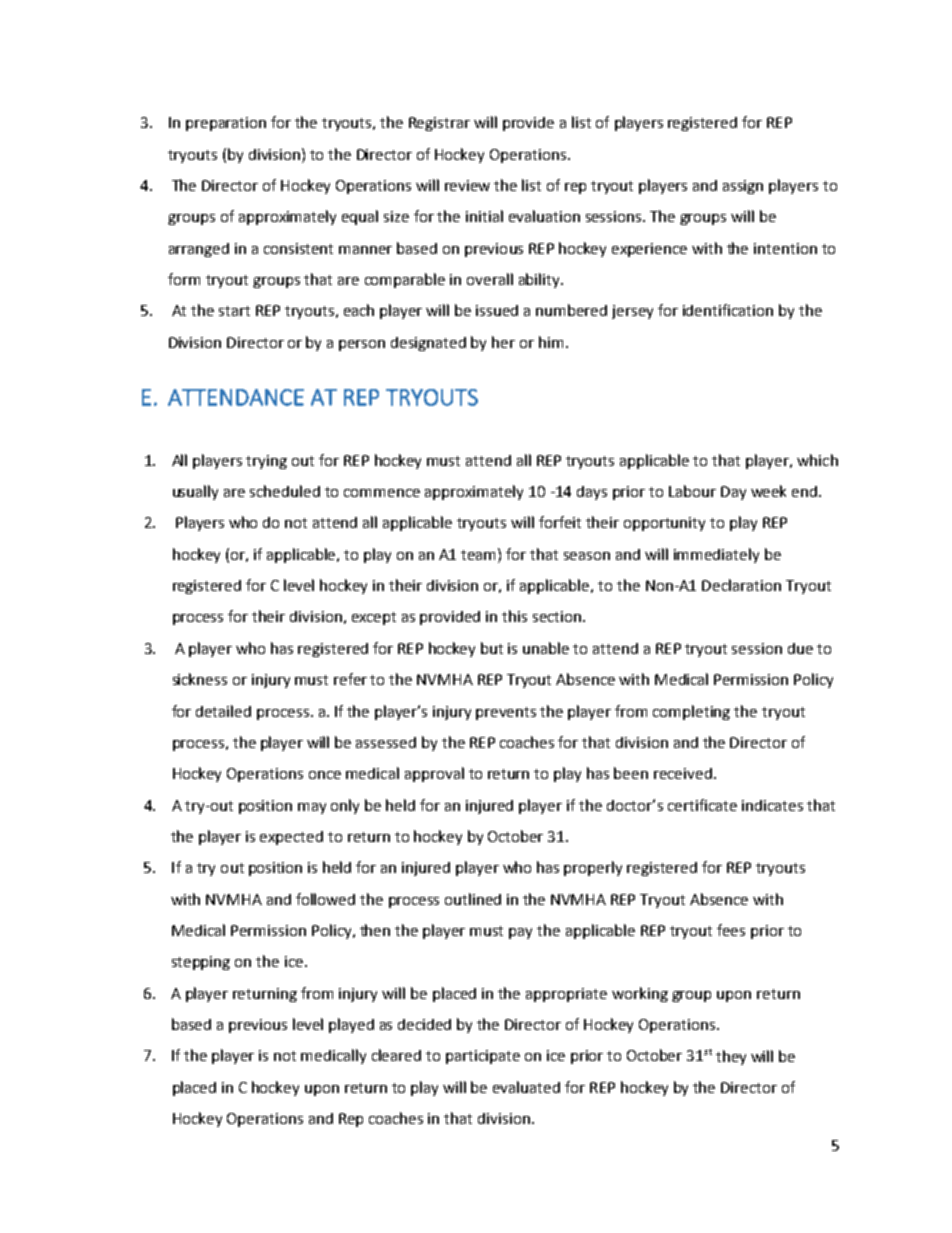  What do you see at coordinates (226, 124) in the image?
I see `preparation` at bounding box center [226, 124].
